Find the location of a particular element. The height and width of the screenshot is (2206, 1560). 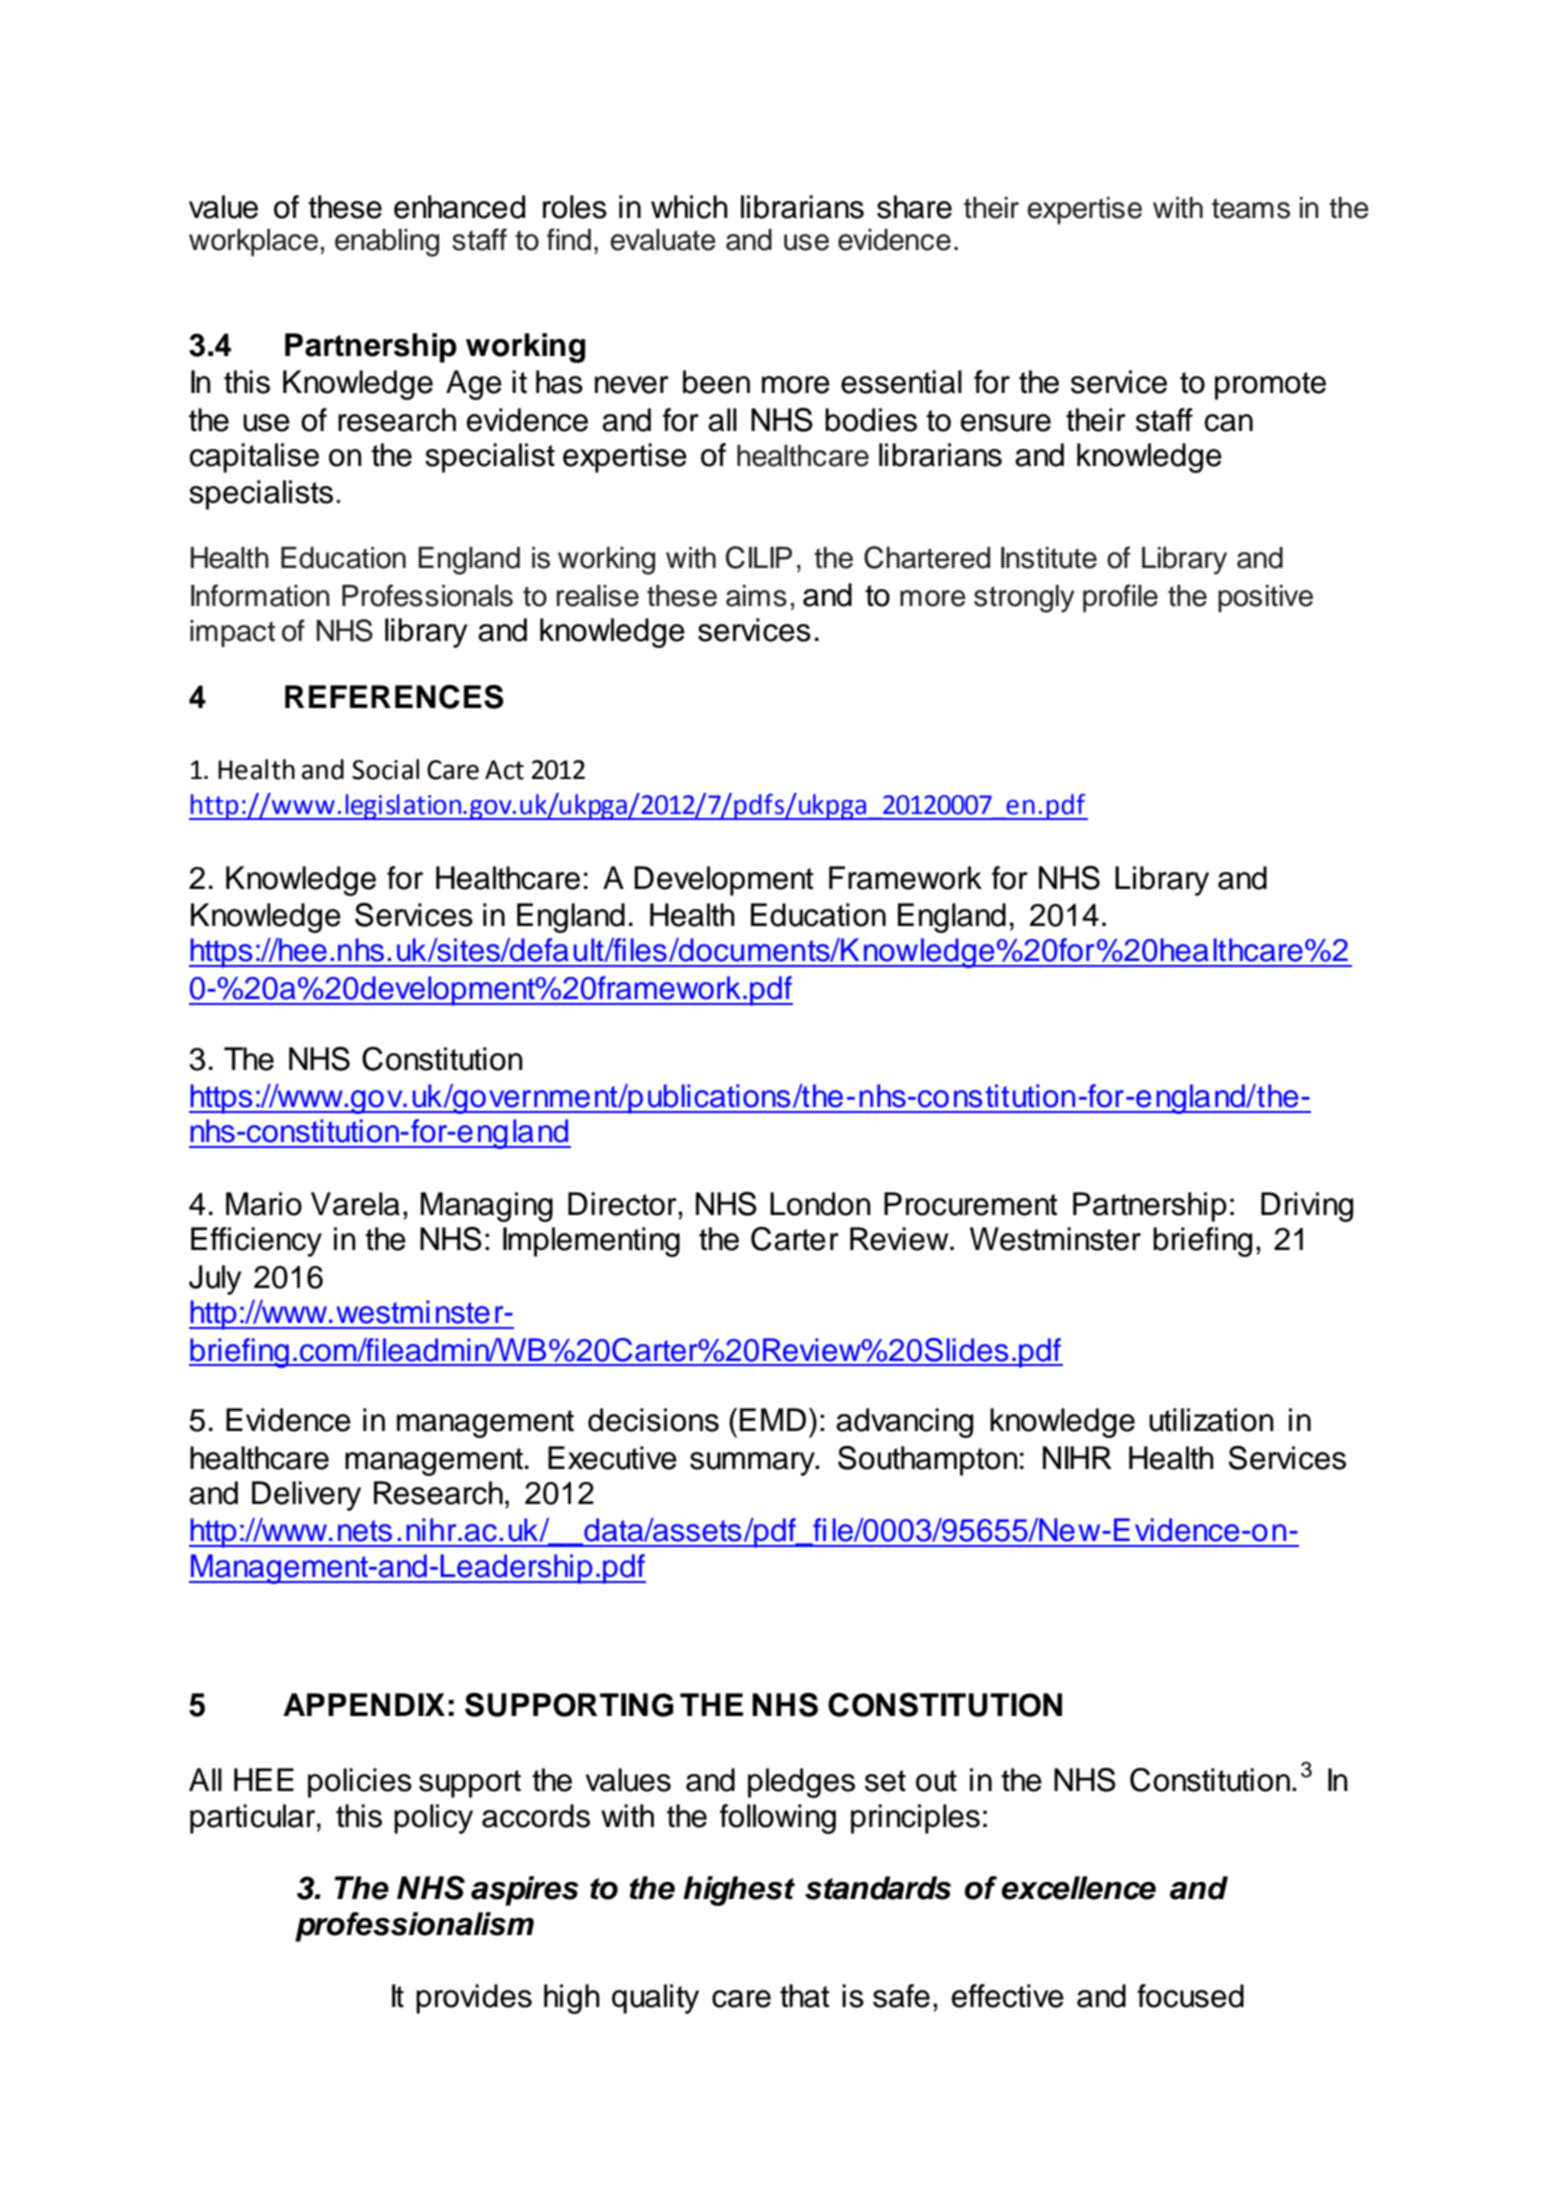

enabling is located at coordinates (387, 243).
